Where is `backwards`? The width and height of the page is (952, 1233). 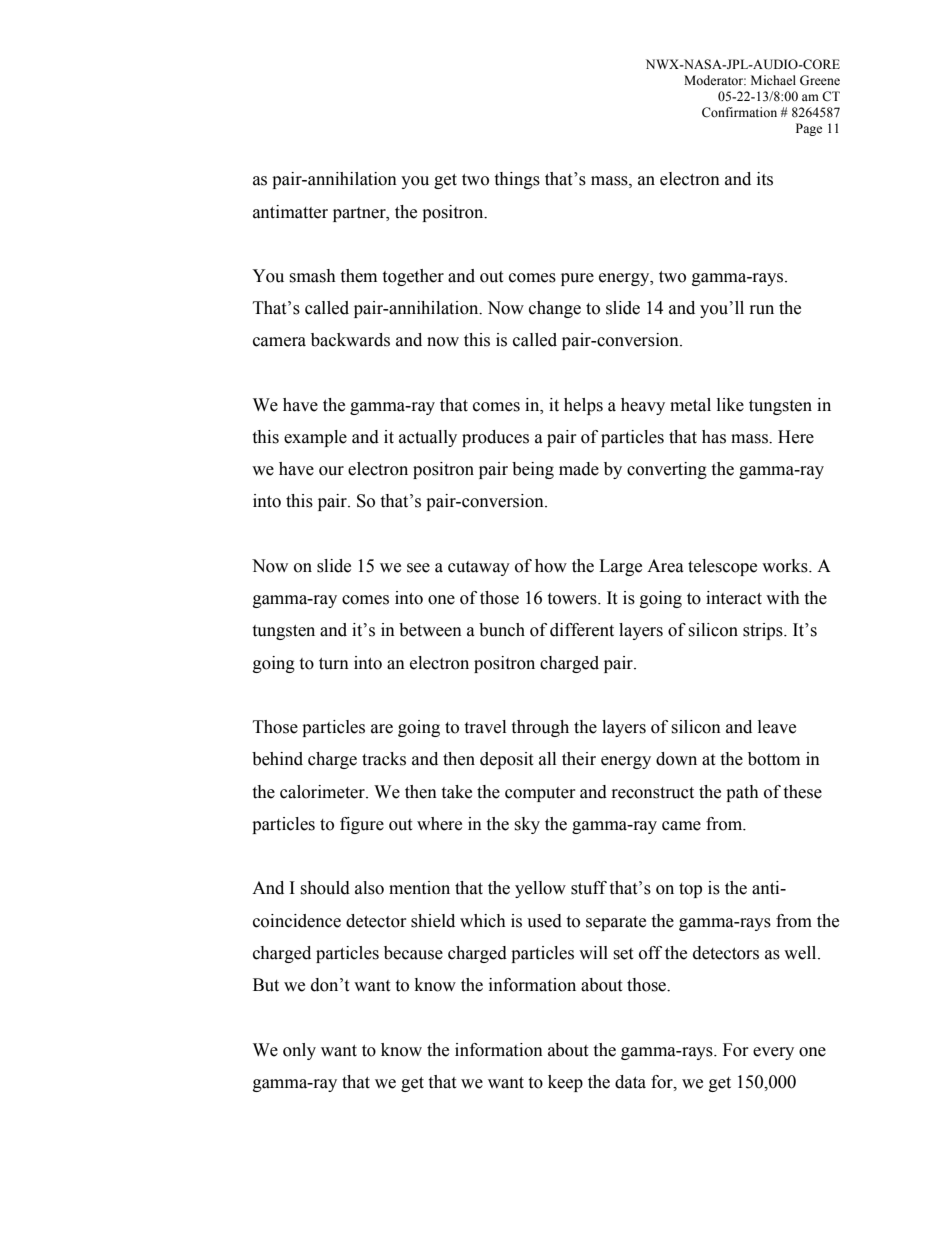
backwards is located at coordinates (350, 340).
